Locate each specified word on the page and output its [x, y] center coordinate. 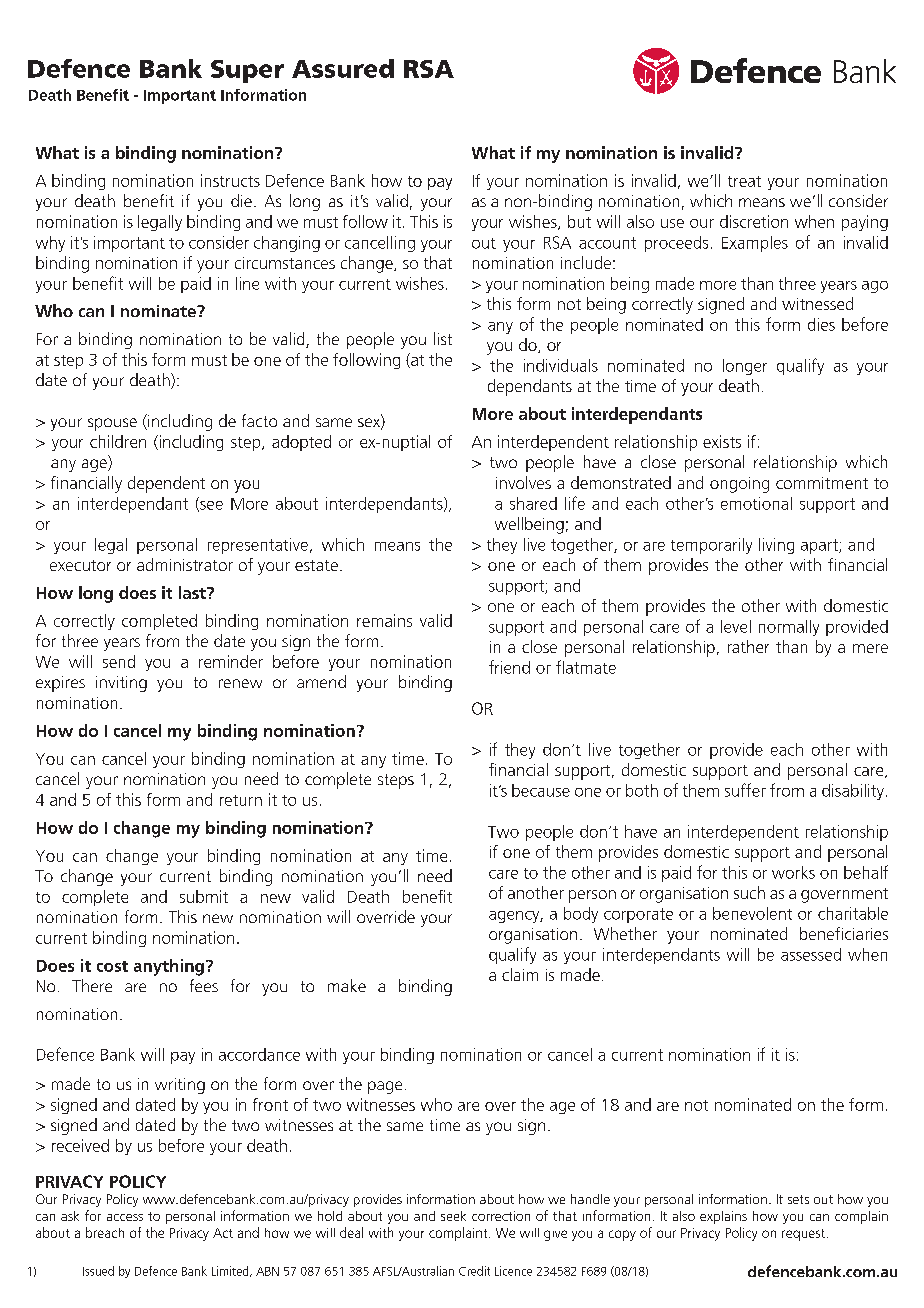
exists [722, 441]
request [805, 1235]
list [443, 338]
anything [169, 967]
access [125, 1217]
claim [520, 974]
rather [748, 646]
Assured [343, 68]
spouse [112, 424]
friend [509, 667]
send [119, 661]
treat [744, 181]
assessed [811, 954]
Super [247, 71]
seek [453, 1216]
